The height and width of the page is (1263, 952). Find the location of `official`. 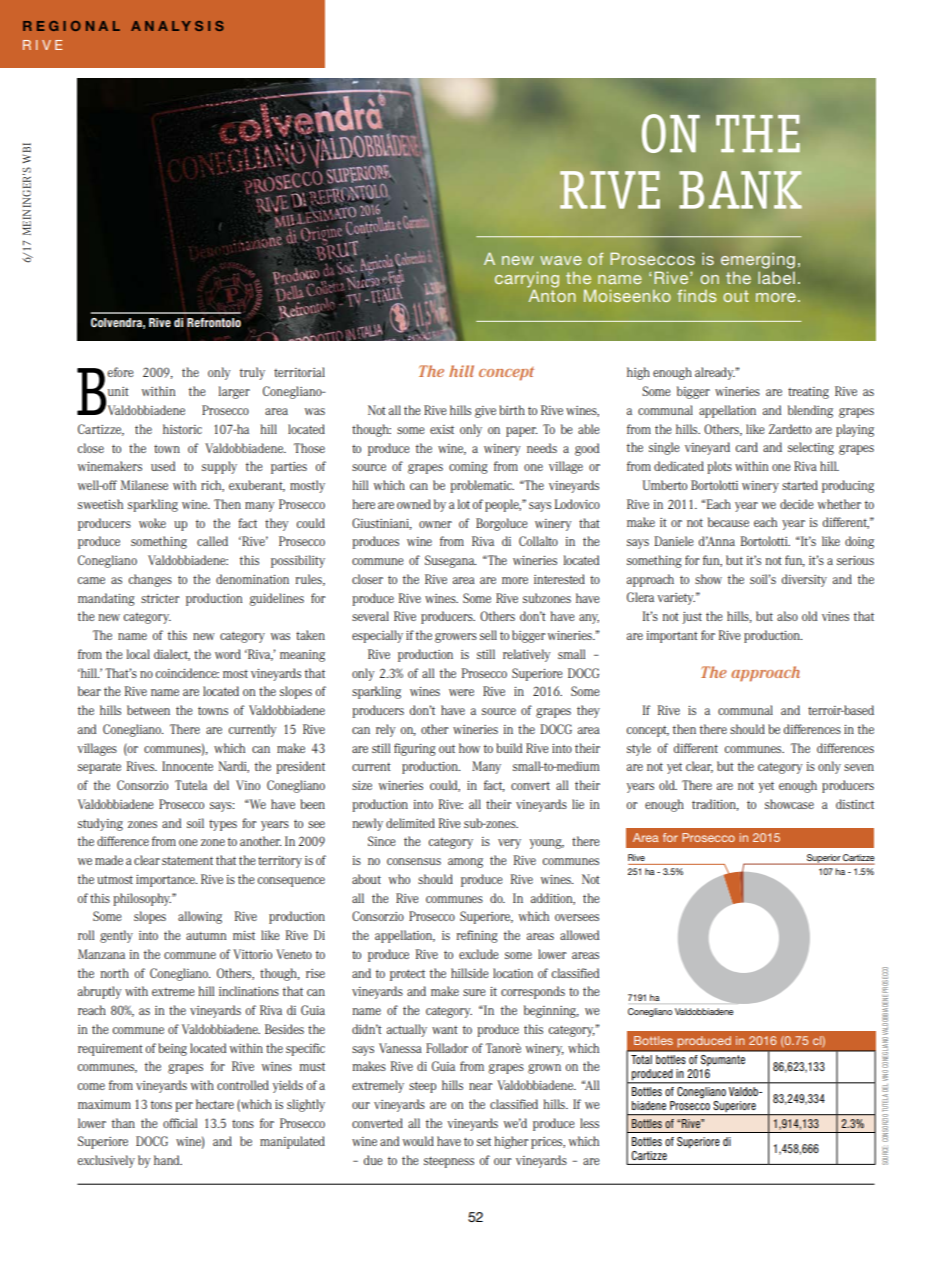

official is located at coordinates (180, 1123).
